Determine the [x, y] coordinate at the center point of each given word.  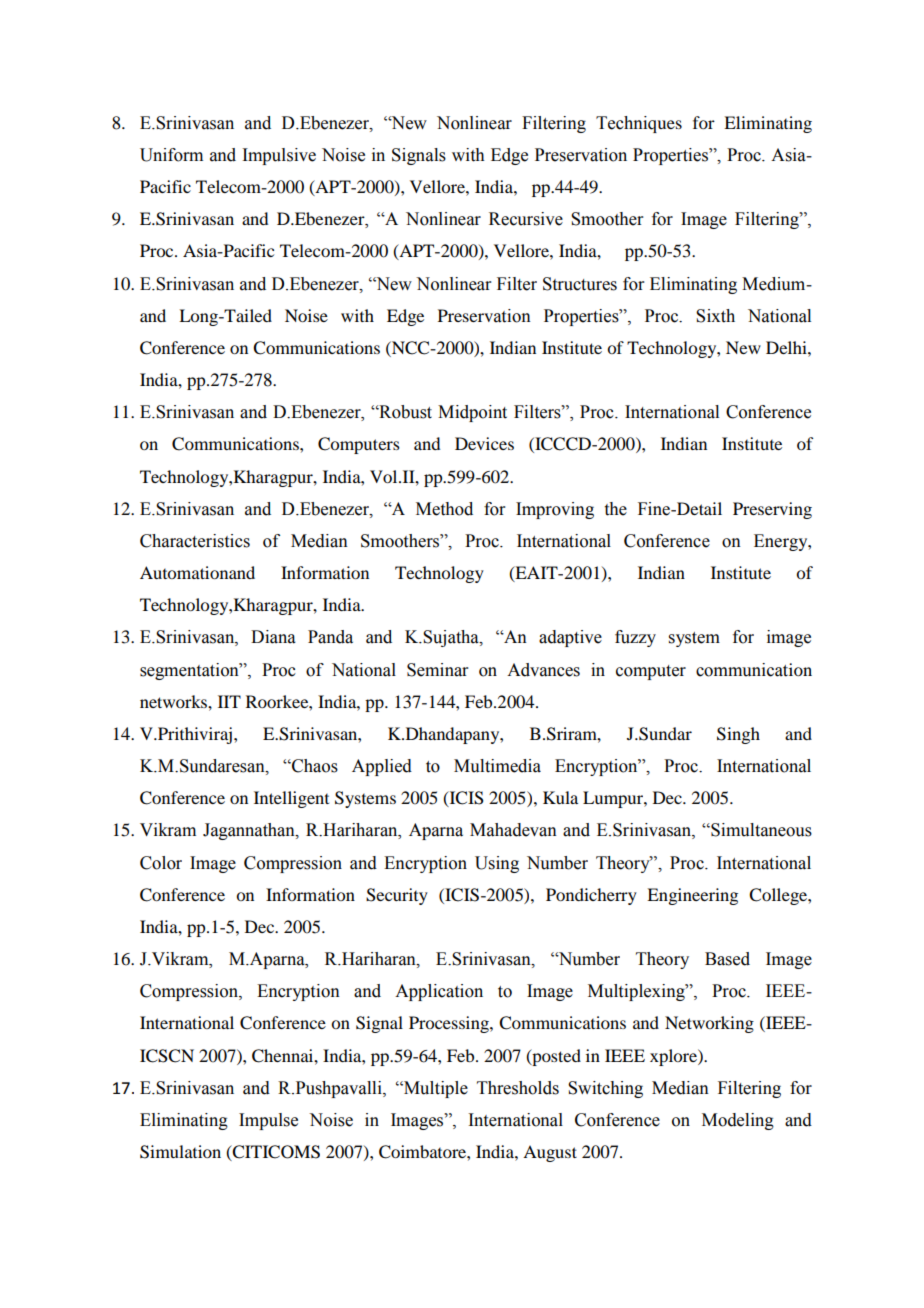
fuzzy [635, 638]
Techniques [639, 124]
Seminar [438, 670]
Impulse [268, 1121]
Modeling [738, 1121]
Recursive [526, 219]
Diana [273, 637]
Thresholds [518, 1088]
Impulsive [279, 156]
